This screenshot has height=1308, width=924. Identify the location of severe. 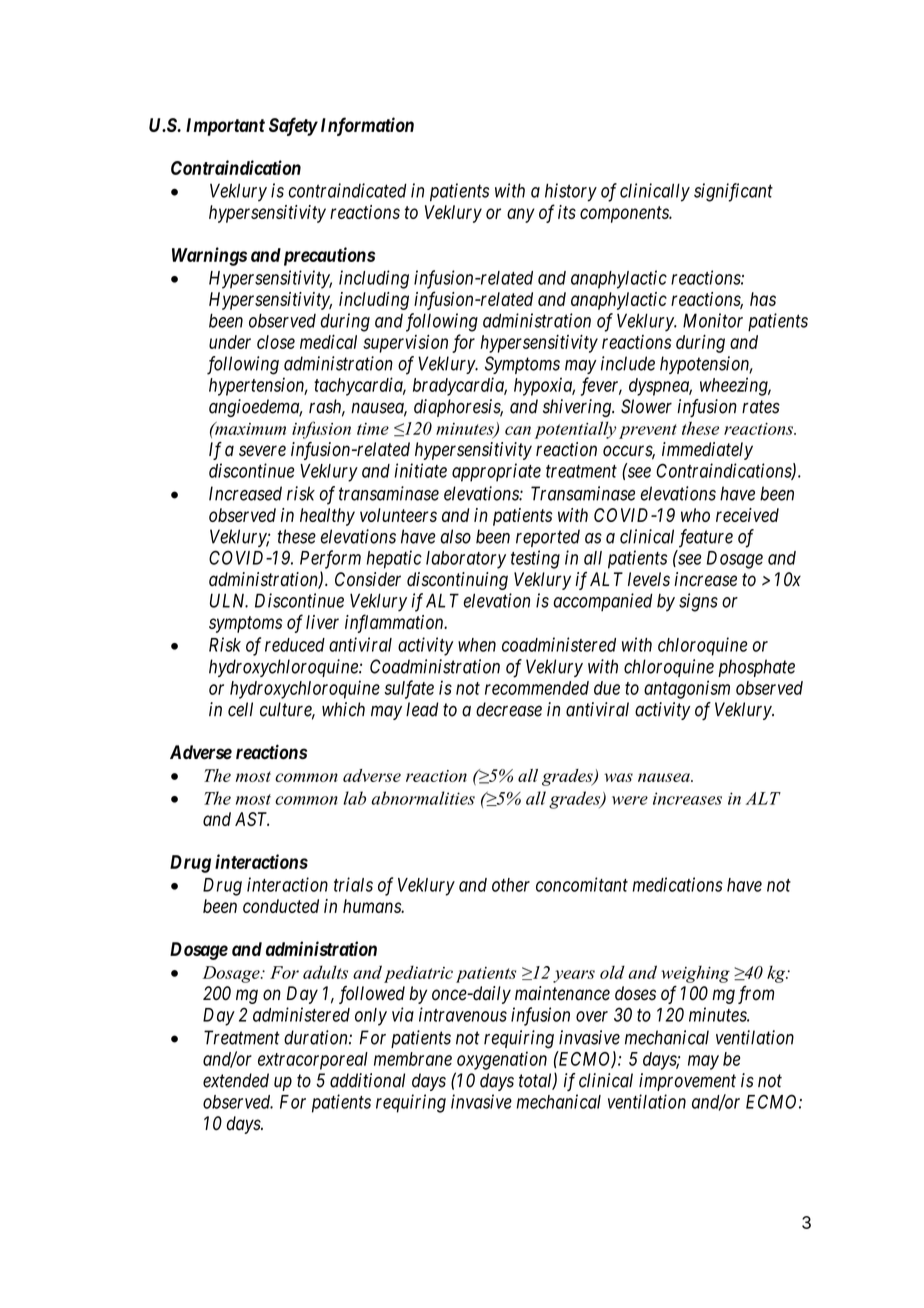
(262, 451).
